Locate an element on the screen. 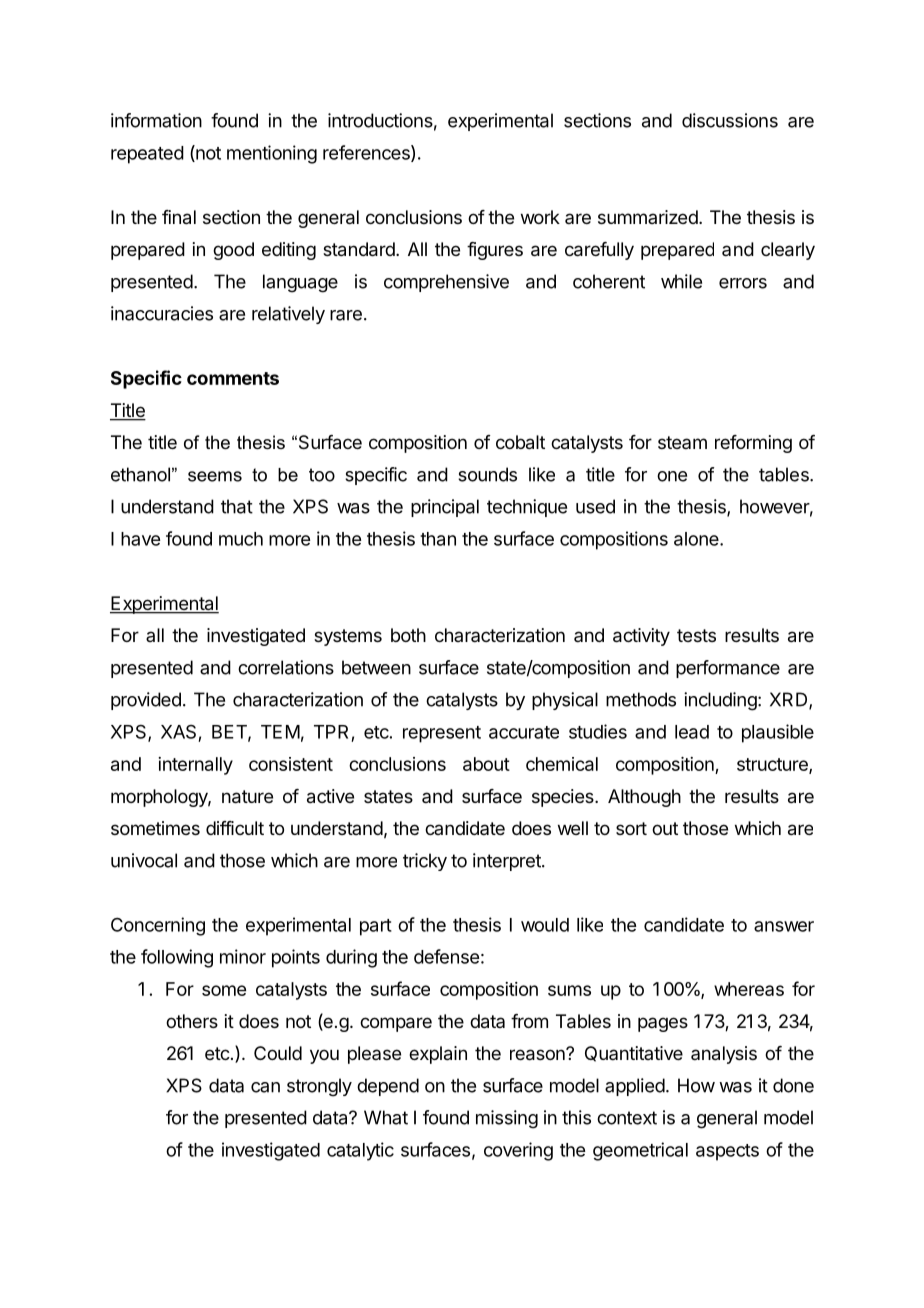  mentioning is located at coordinates (272, 154).
